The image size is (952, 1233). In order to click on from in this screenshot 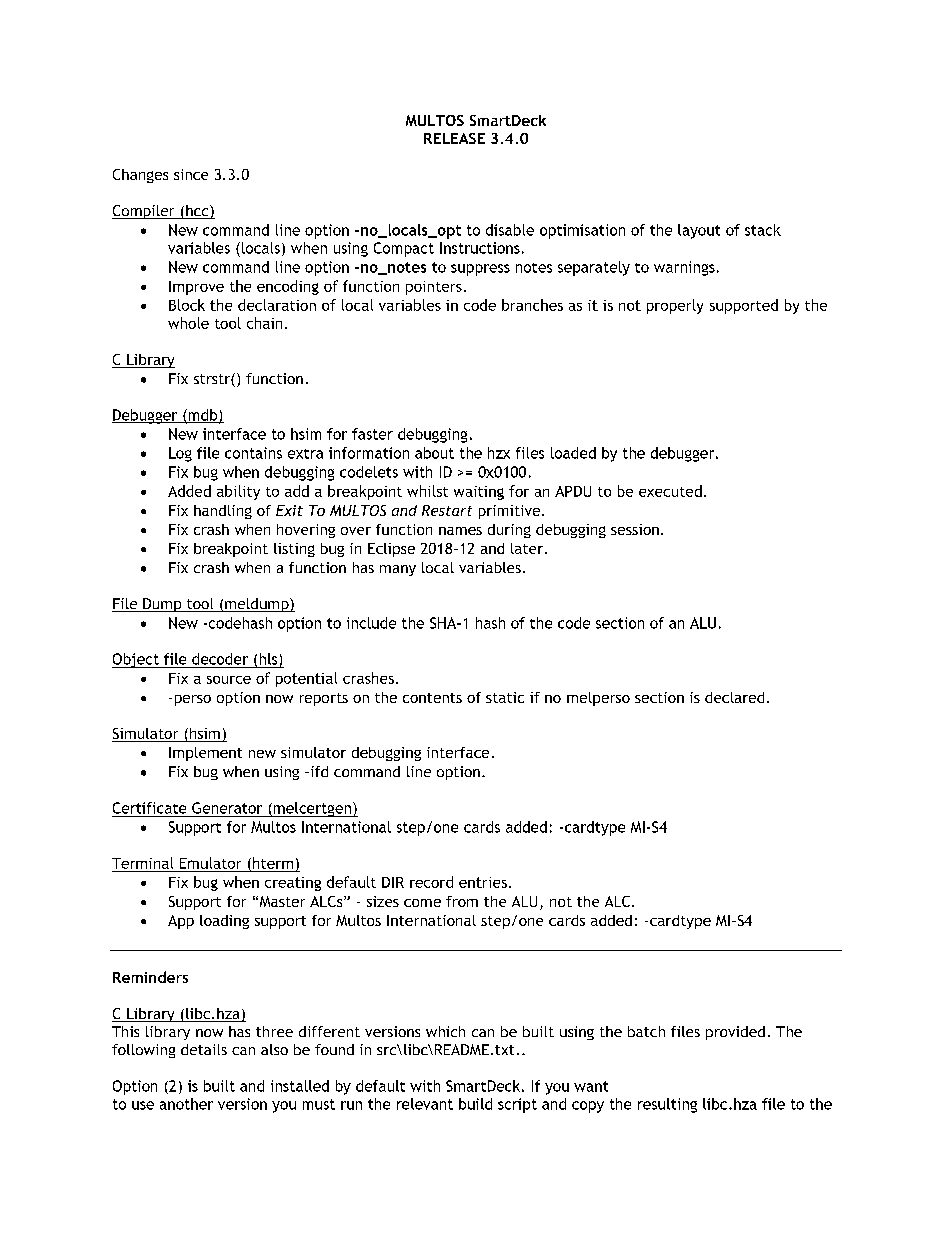, I will do `click(462, 901)`.
